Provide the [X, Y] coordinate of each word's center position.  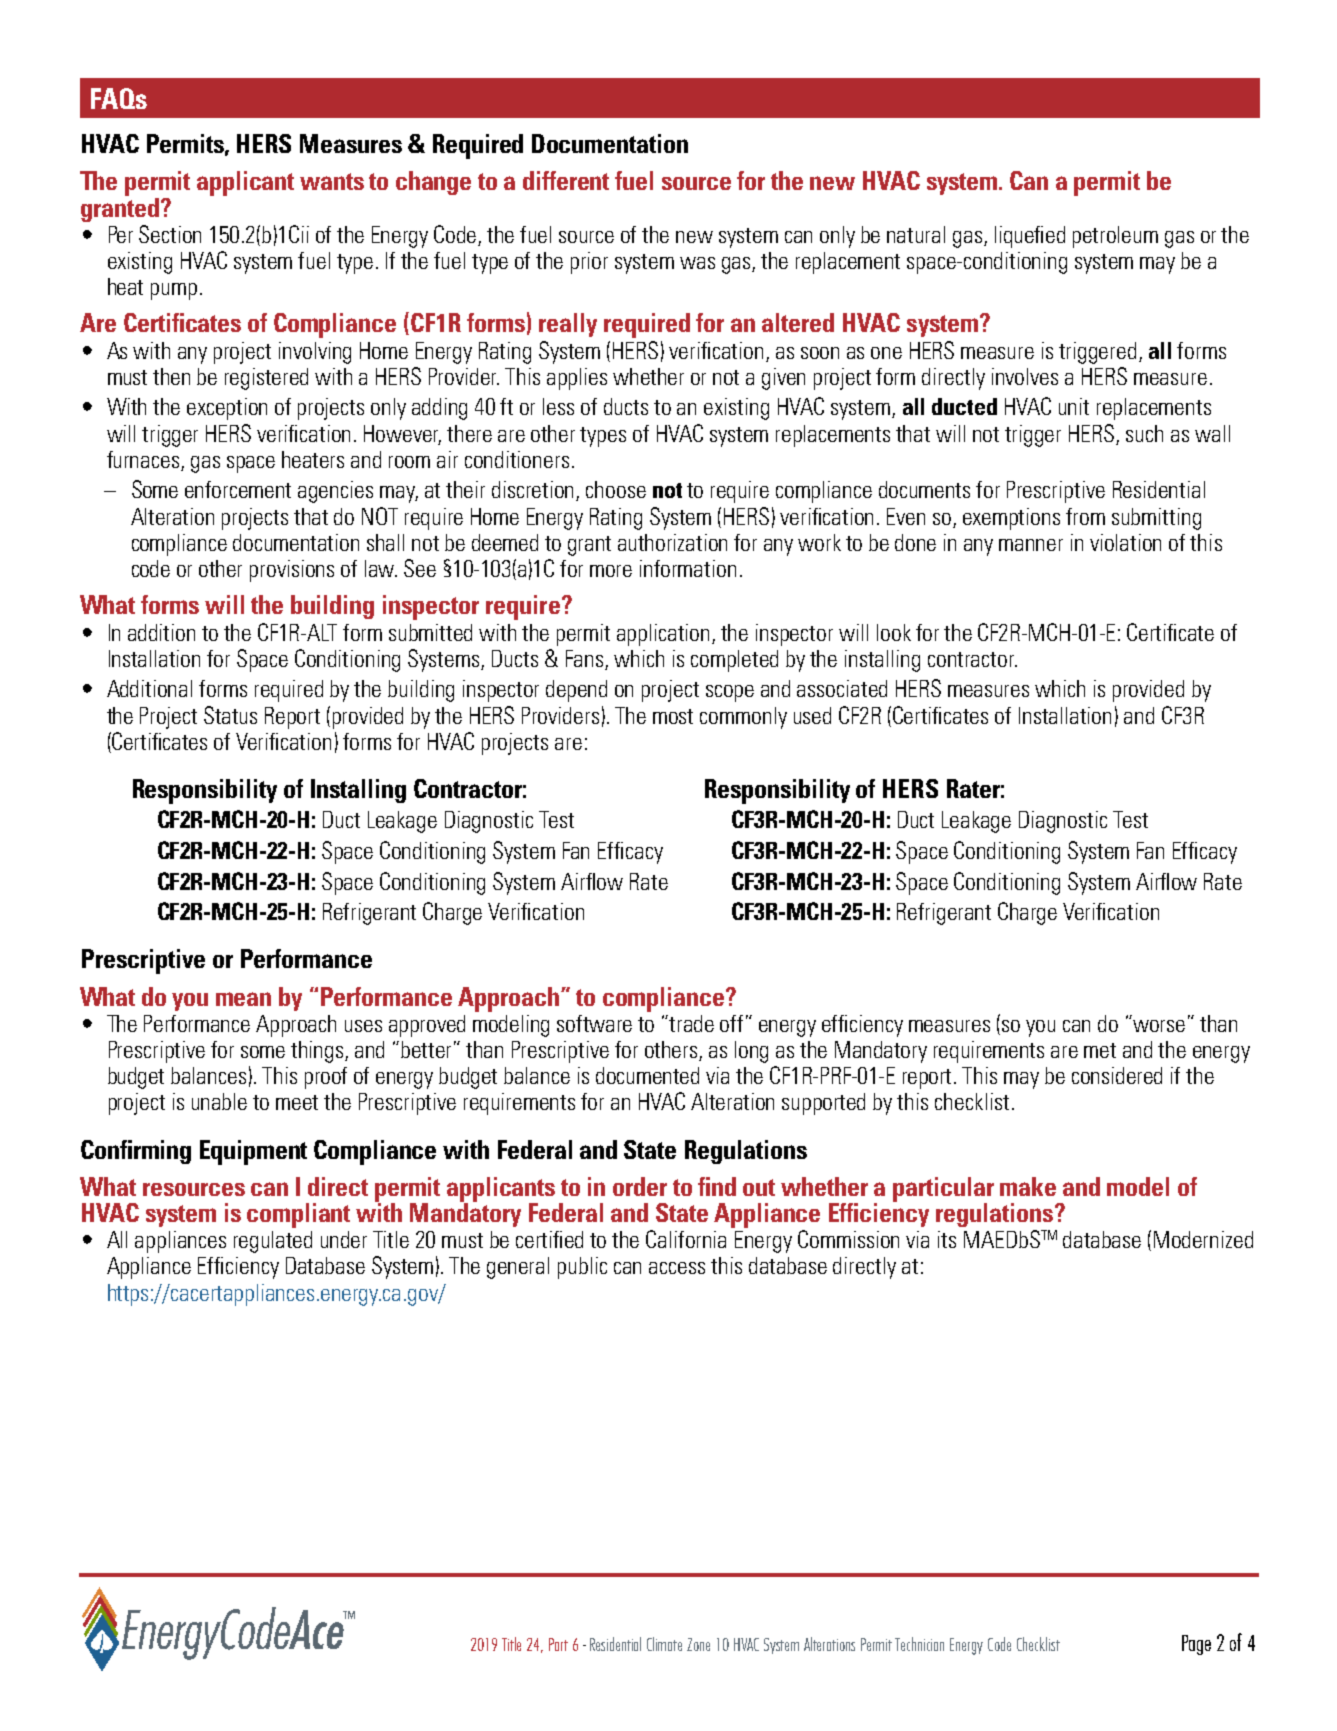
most [673, 716]
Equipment [253, 1152]
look [894, 632]
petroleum [1115, 237]
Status [230, 715]
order [640, 1186]
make [1028, 1186]
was [697, 263]
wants [332, 181]
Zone [698, 1644]
